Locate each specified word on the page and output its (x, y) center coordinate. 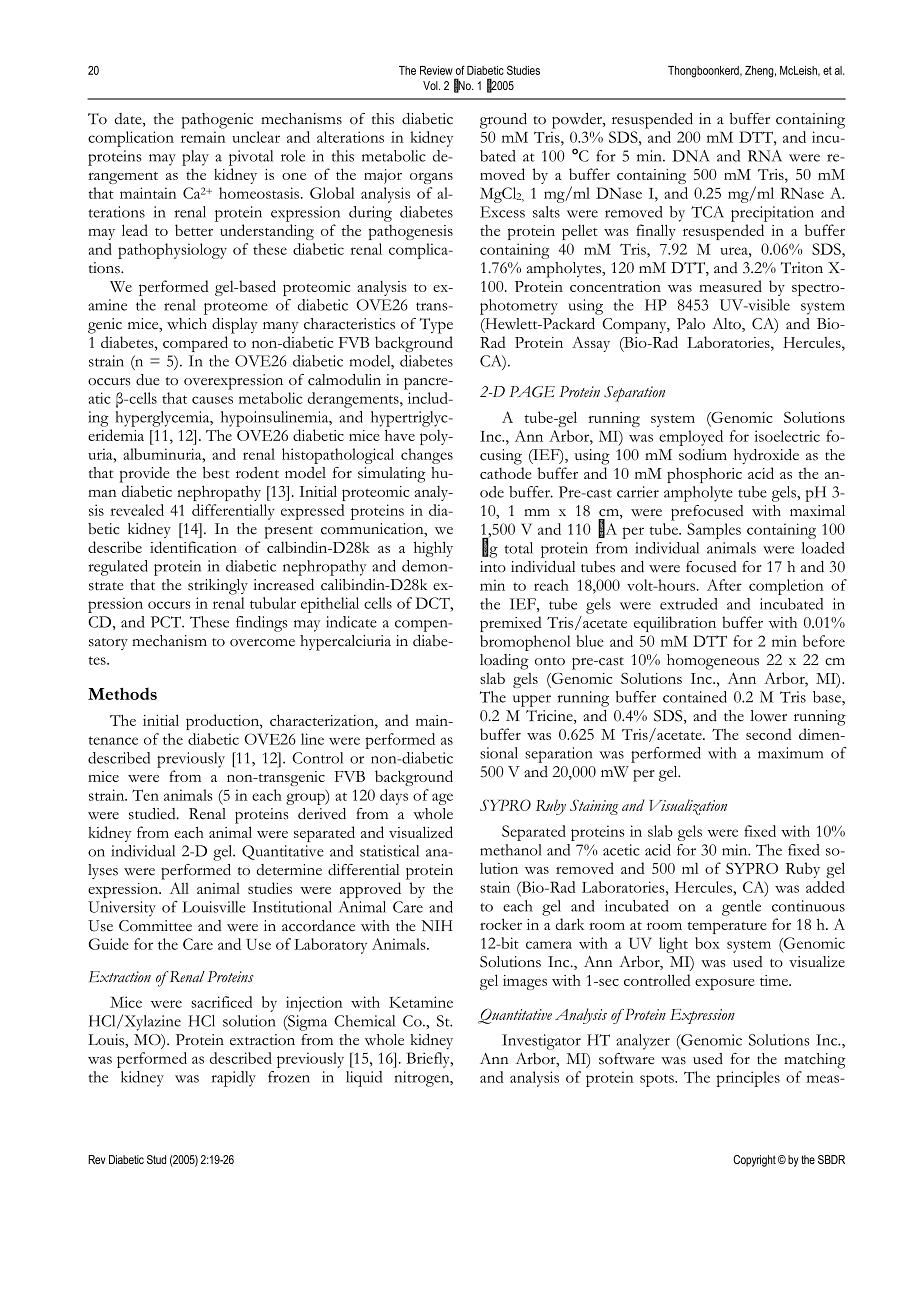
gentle (741, 908)
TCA (707, 212)
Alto (727, 325)
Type (436, 326)
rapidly (233, 1079)
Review (436, 70)
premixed (511, 624)
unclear (256, 137)
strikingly (218, 587)
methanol (511, 850)
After (724, 585)
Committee (155, 926)
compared (195, 344)
